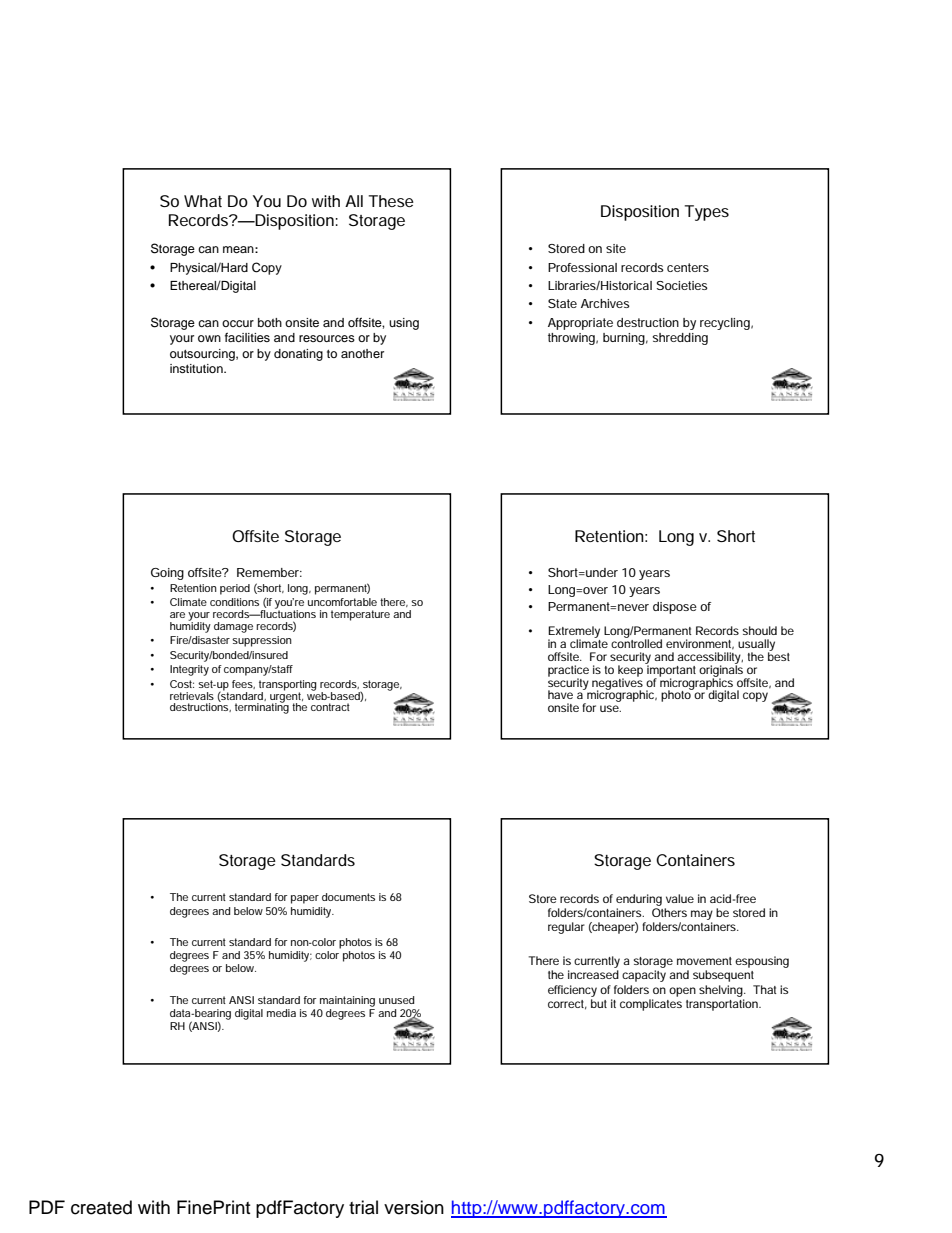  What do you see at coordinates (203, 201) in the document?
I see `What` at bounding box center [203, 201].
